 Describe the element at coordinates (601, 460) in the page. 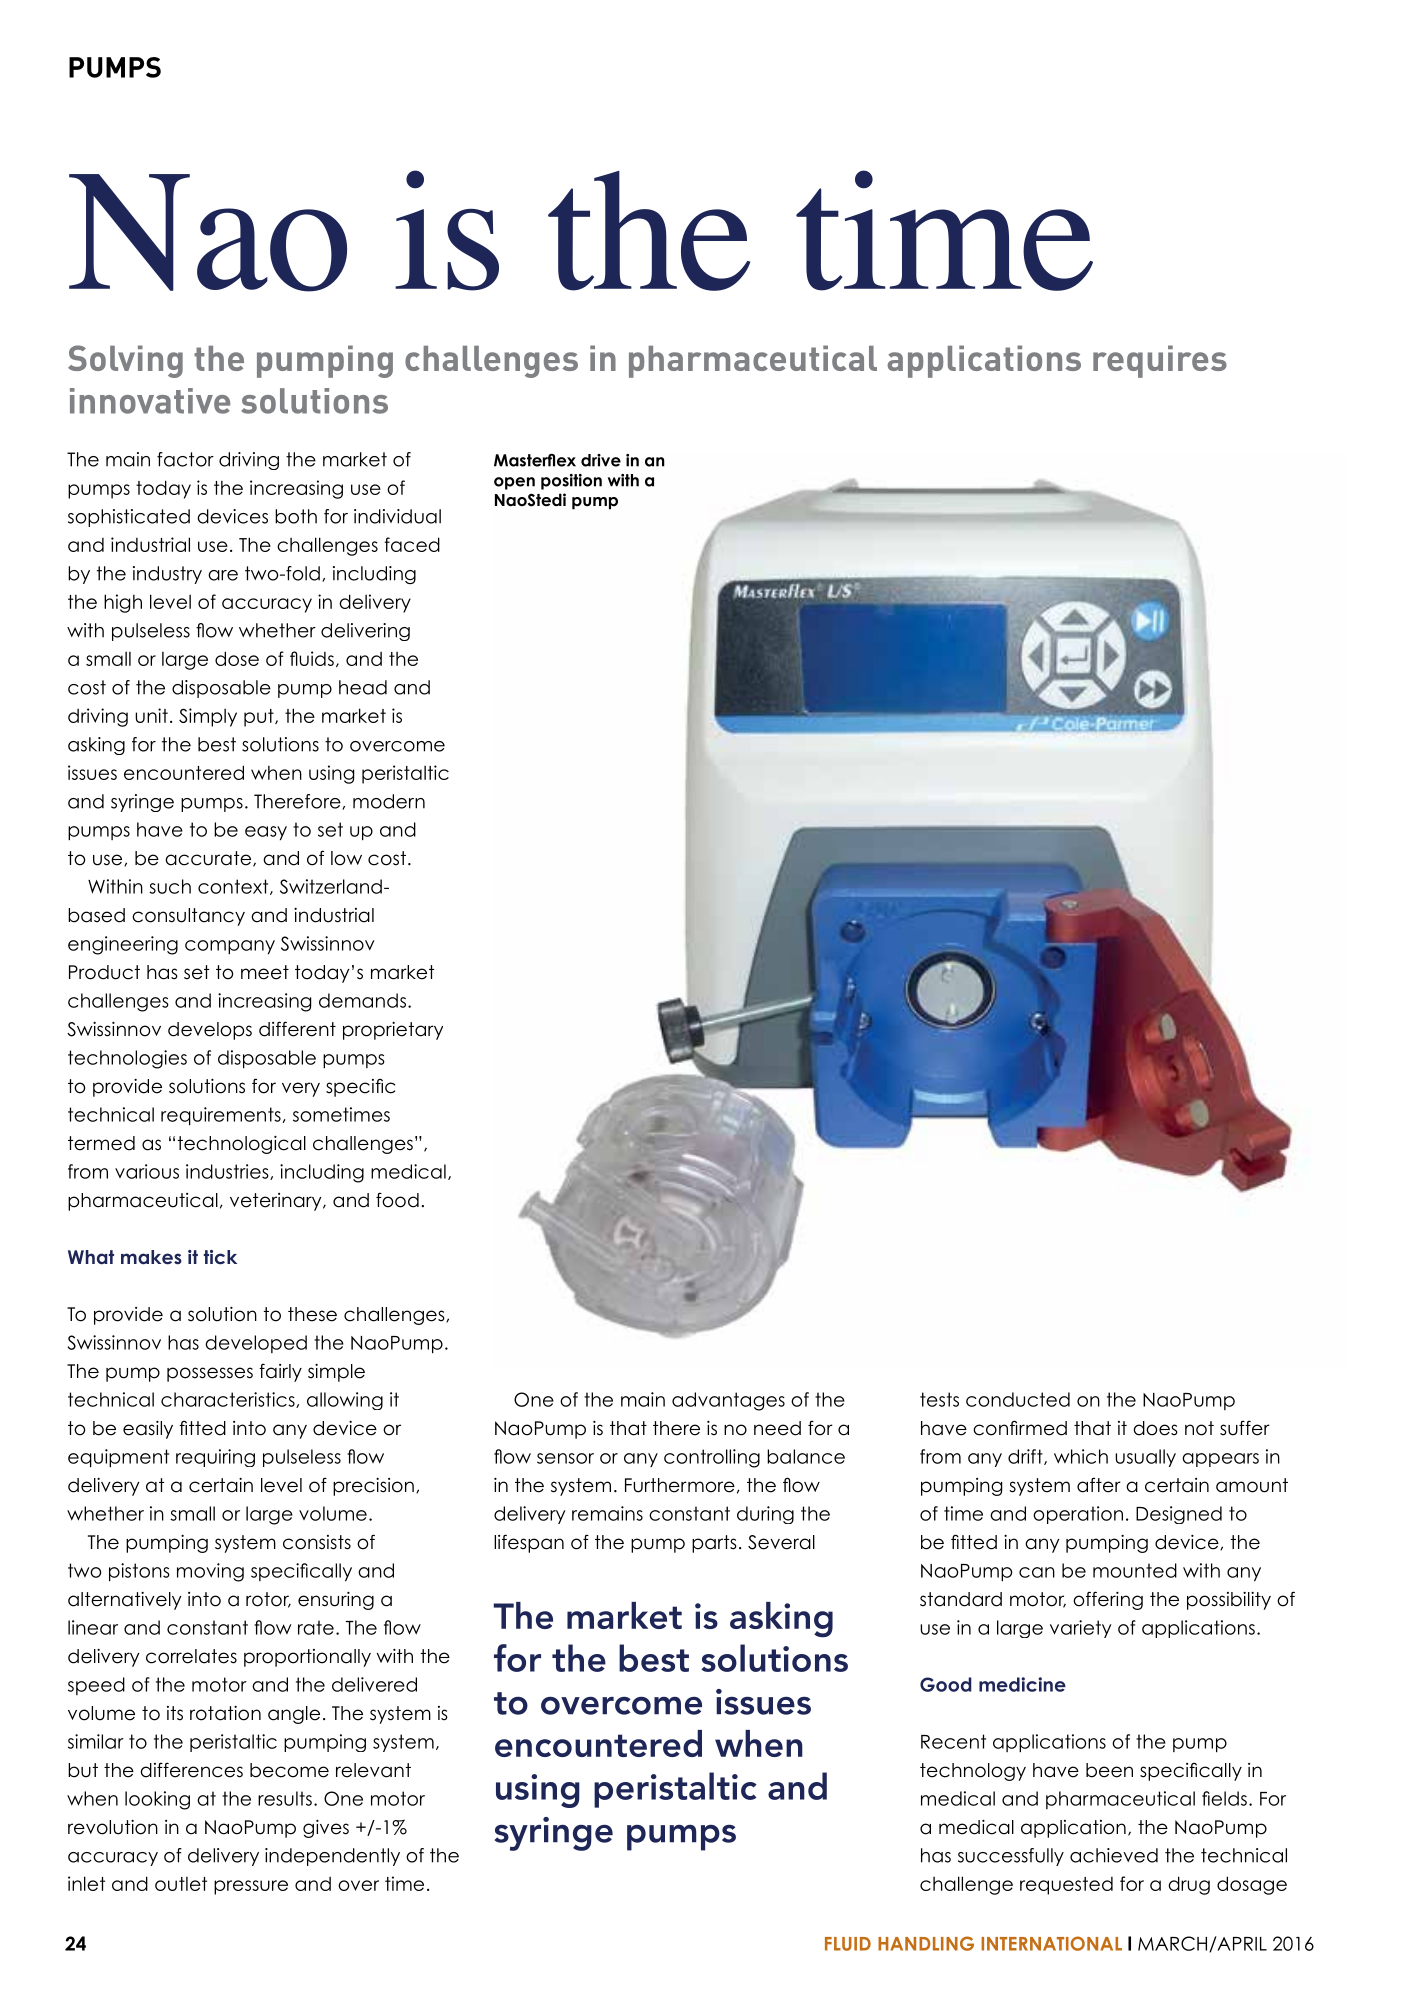

I see `drive` at that location.
